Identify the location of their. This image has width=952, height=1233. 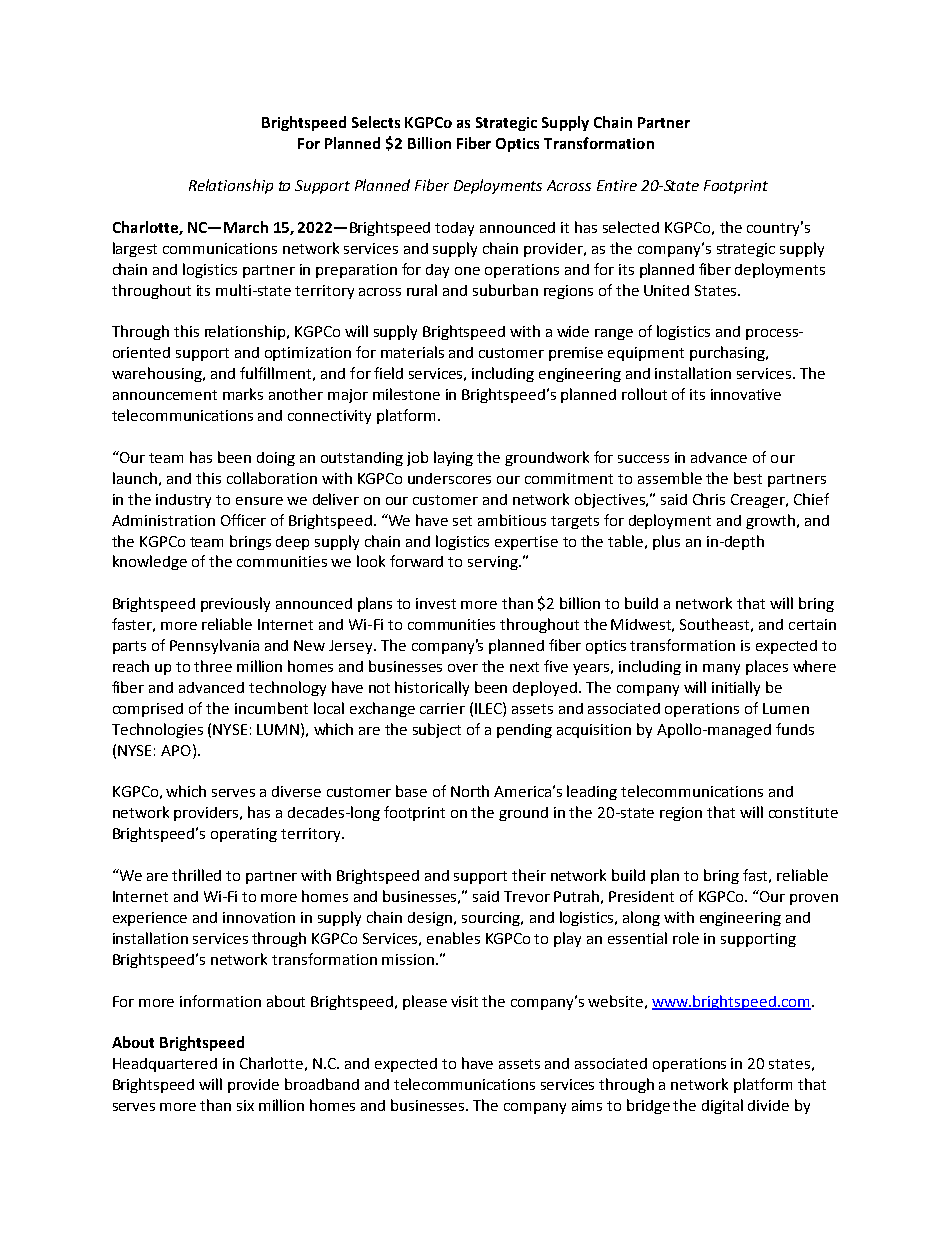
(529, 875).
